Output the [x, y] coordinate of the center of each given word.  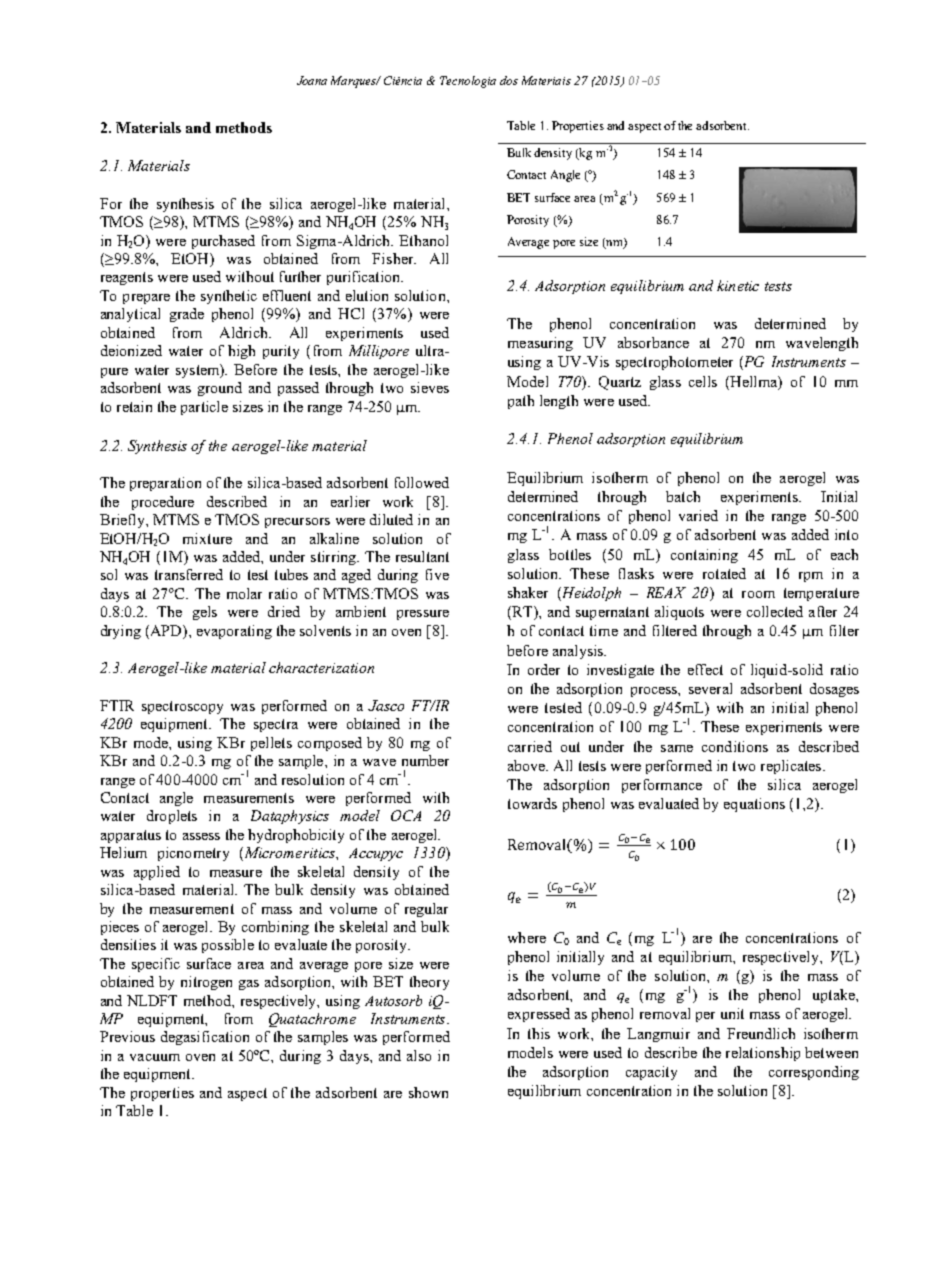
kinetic [738, 285]
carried [530, 746]
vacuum [155, 1057]
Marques [355, 82]
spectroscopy [182, 707]
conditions [735, 746]
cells [703, 381]
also [419, 1055]
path [521, 402]
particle [204, 408]
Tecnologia [468, 82]
